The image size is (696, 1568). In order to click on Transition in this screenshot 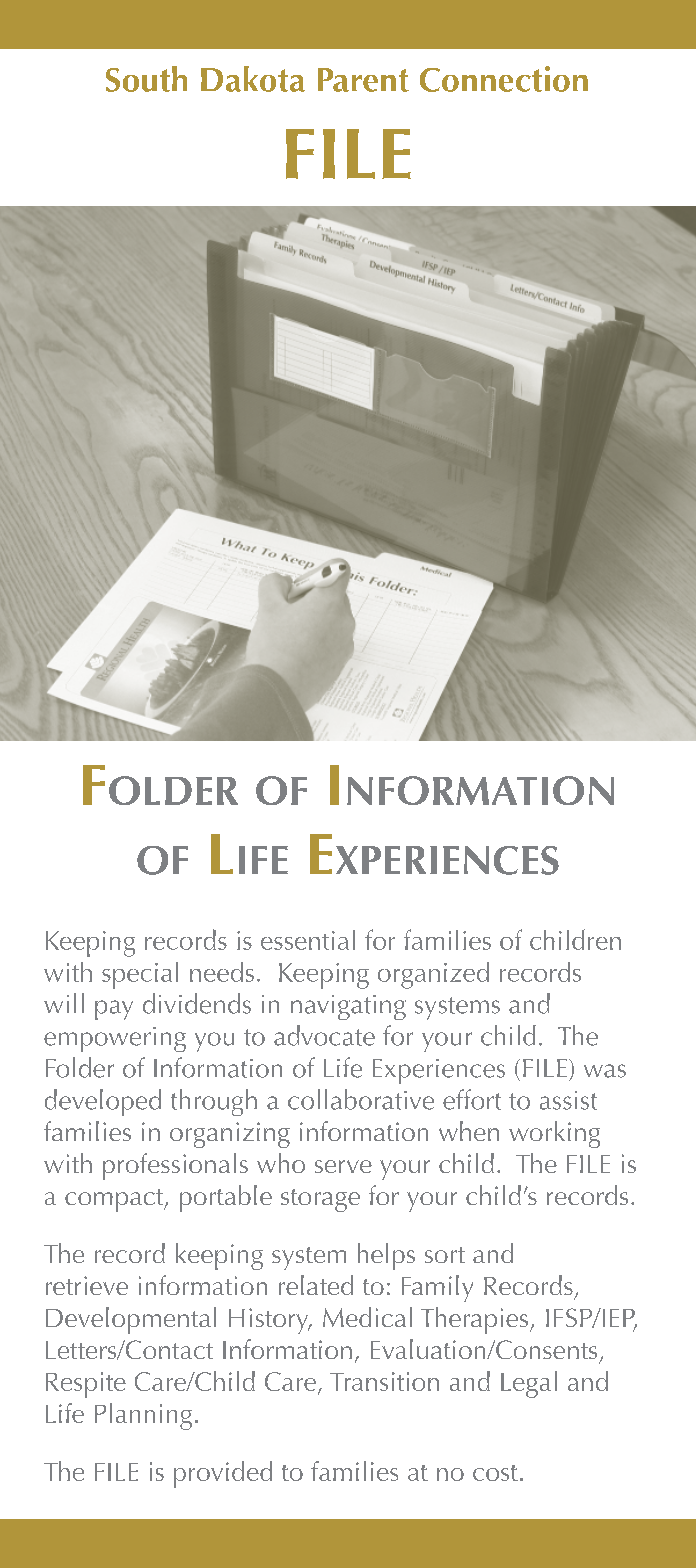, I will do `click(384, 1381)`.
